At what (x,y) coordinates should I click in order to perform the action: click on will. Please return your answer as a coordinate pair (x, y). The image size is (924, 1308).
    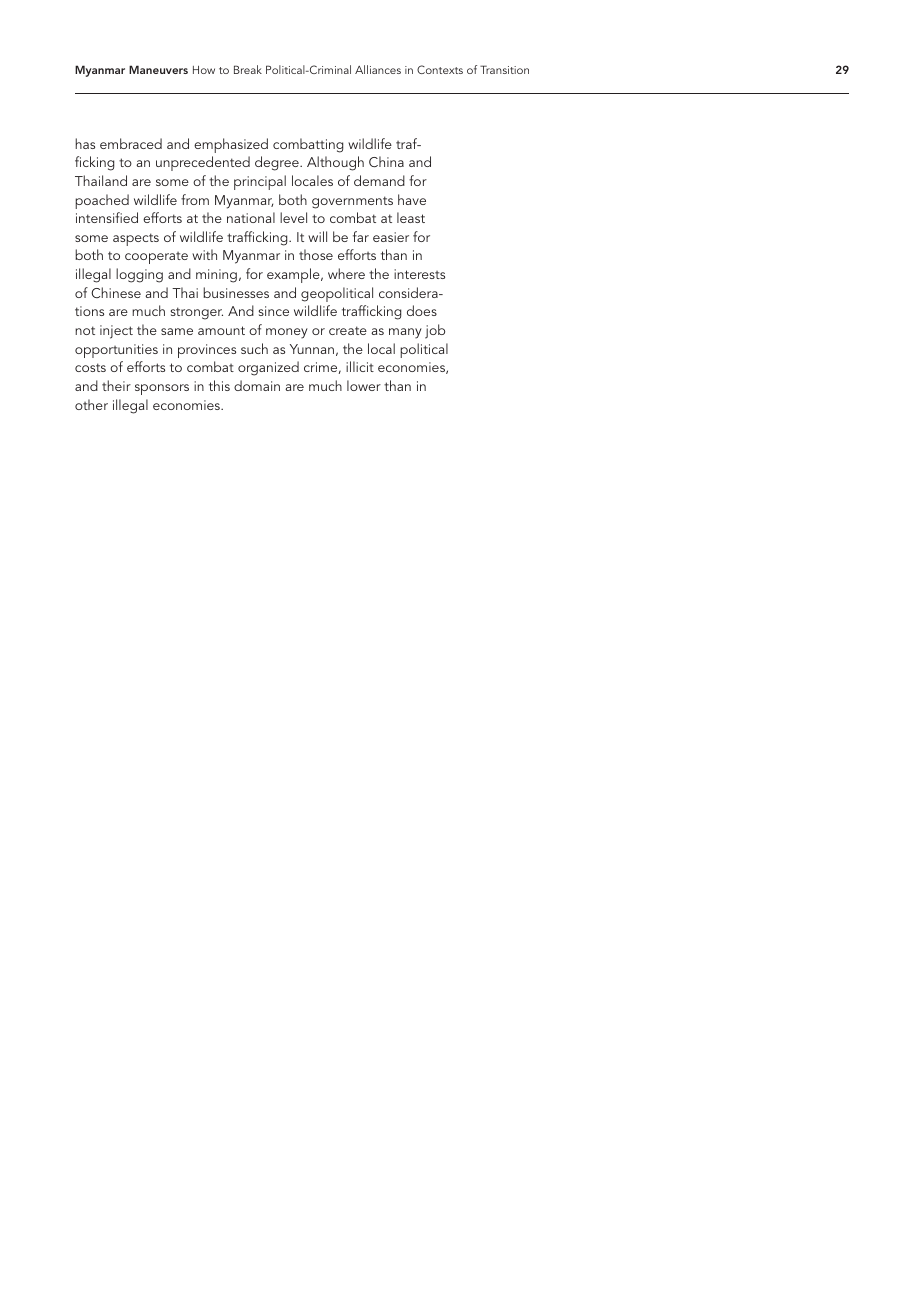
    Looking at the image, I should click on (317, 236).
